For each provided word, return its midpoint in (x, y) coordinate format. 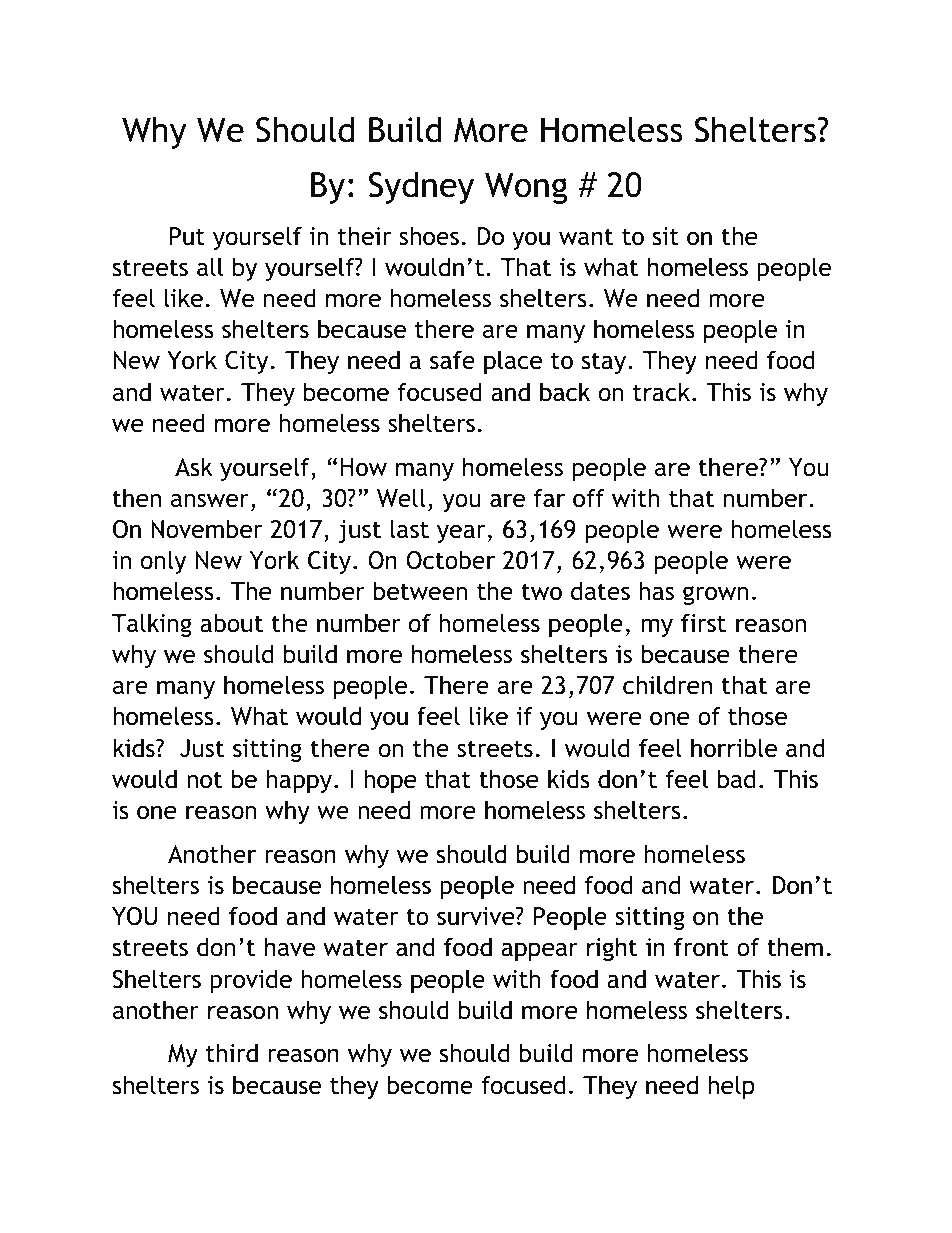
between (420, 591)
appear (539, 951)
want (586, 237)
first (703, 623)
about (231, 623)
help (731, 1087)
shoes (429, 236)
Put (187, 236)
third (232, 1053)
